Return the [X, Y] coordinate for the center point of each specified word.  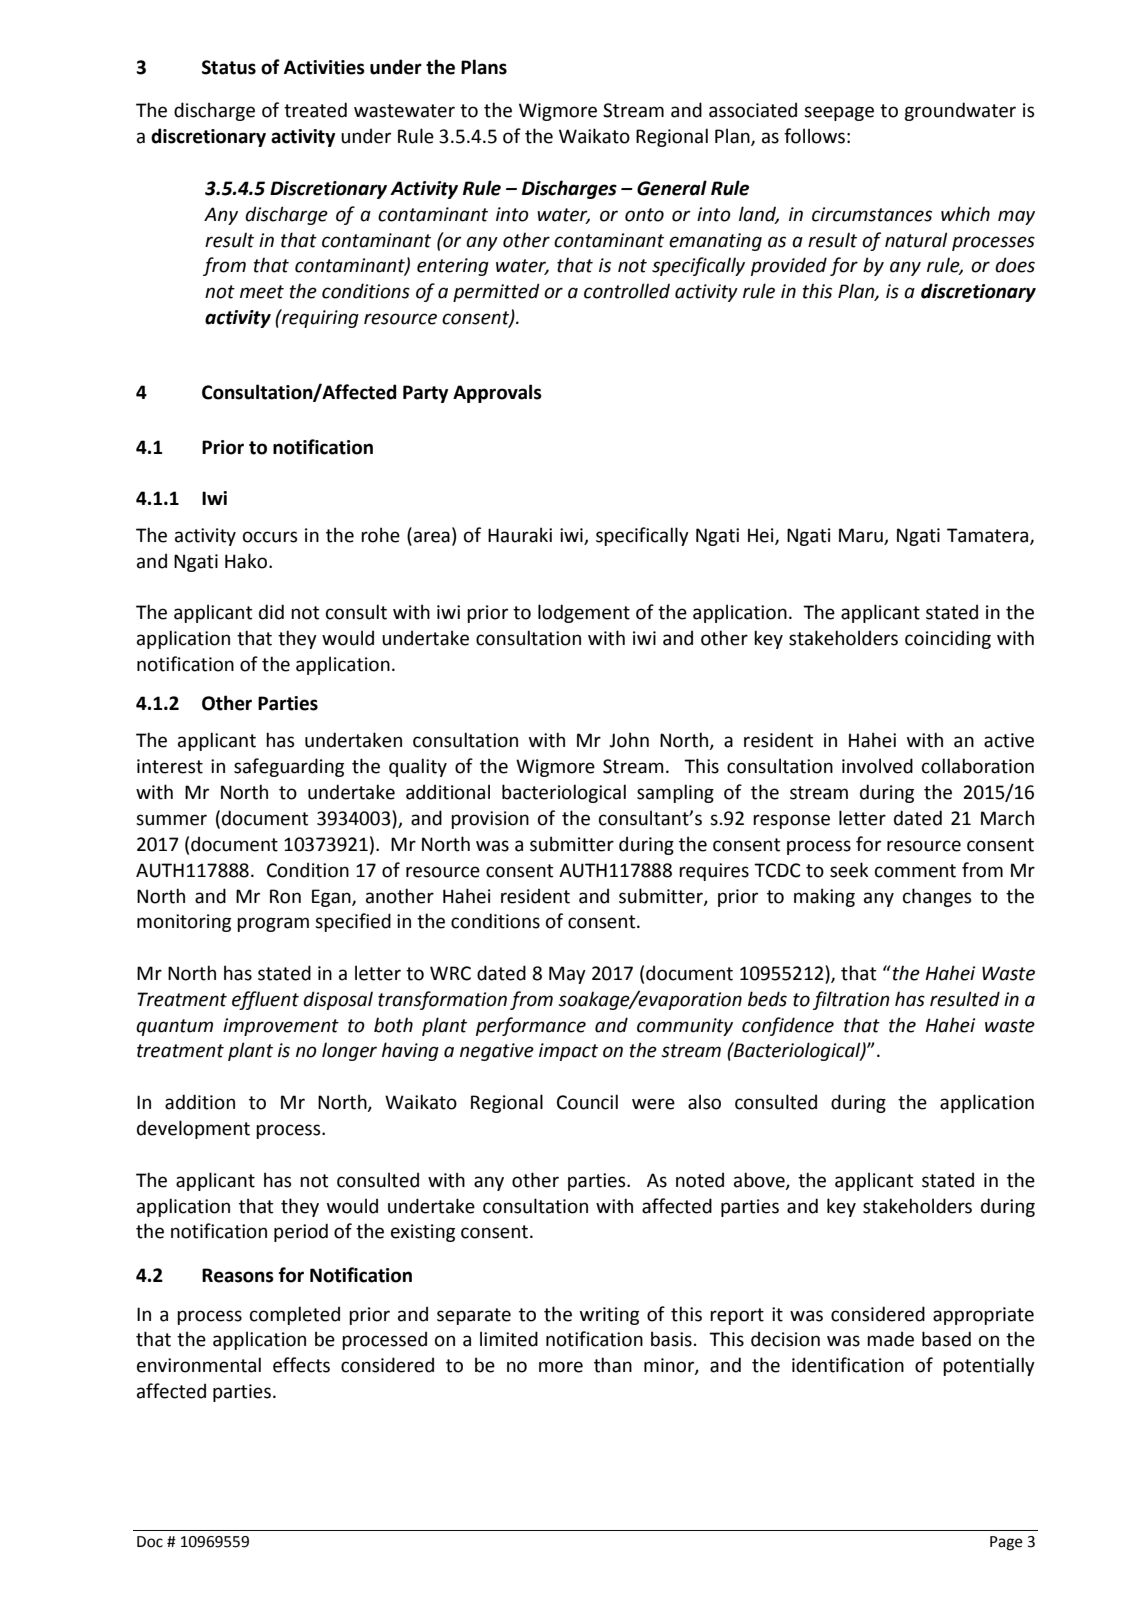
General [672, 188]
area [432, 537]
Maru [861, 535]
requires [714, 872]
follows [814, 136]
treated [315, 110]
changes [937, 897]
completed [295, 1315]
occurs [270, 537]
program [273, 924]
